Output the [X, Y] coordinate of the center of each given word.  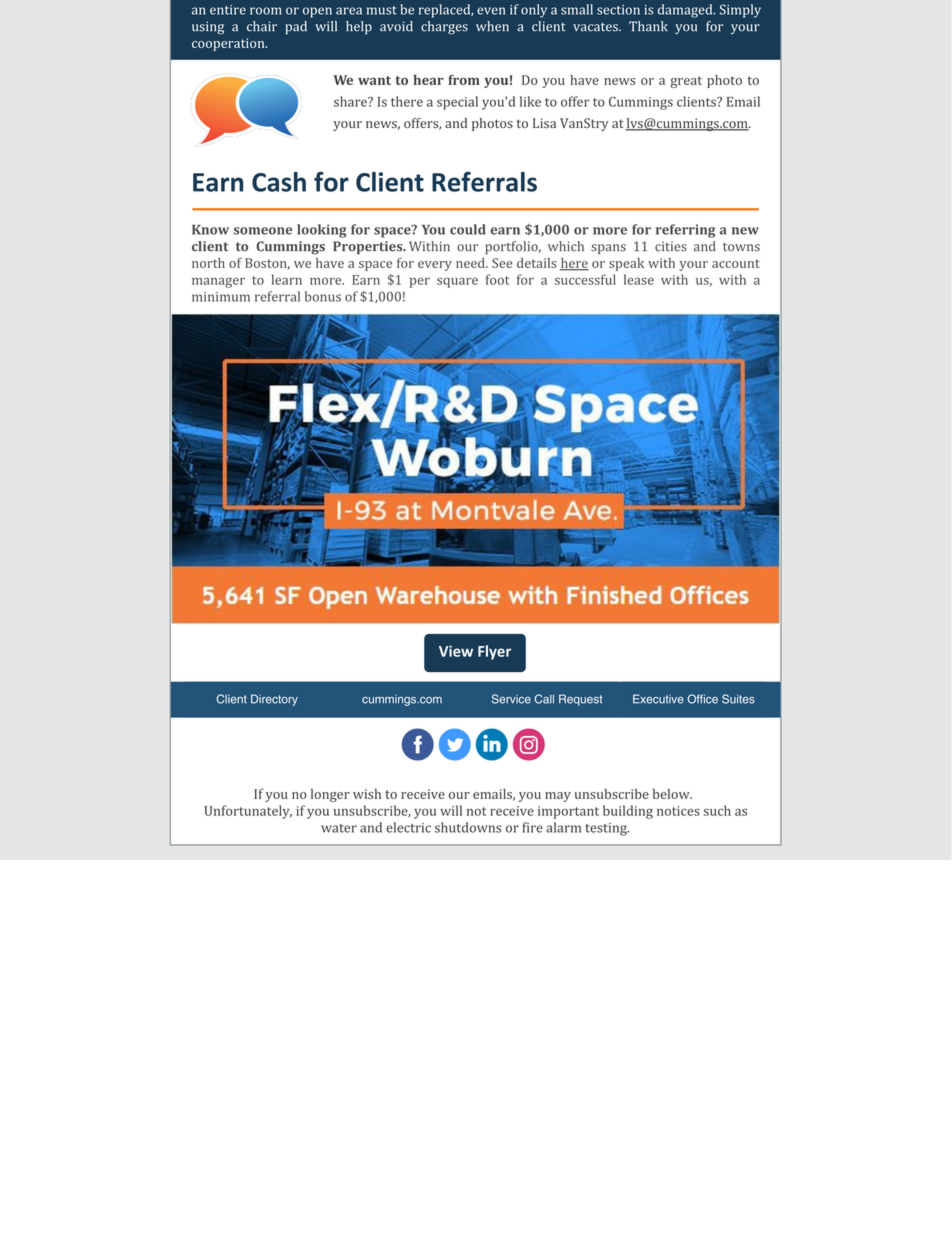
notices [678, 811]
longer [330, 795]
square [457, 282]
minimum [221, 297]
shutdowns [468, 827]
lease [639, 279]
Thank [648, 26]
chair [262, 26]
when [492, 26]
